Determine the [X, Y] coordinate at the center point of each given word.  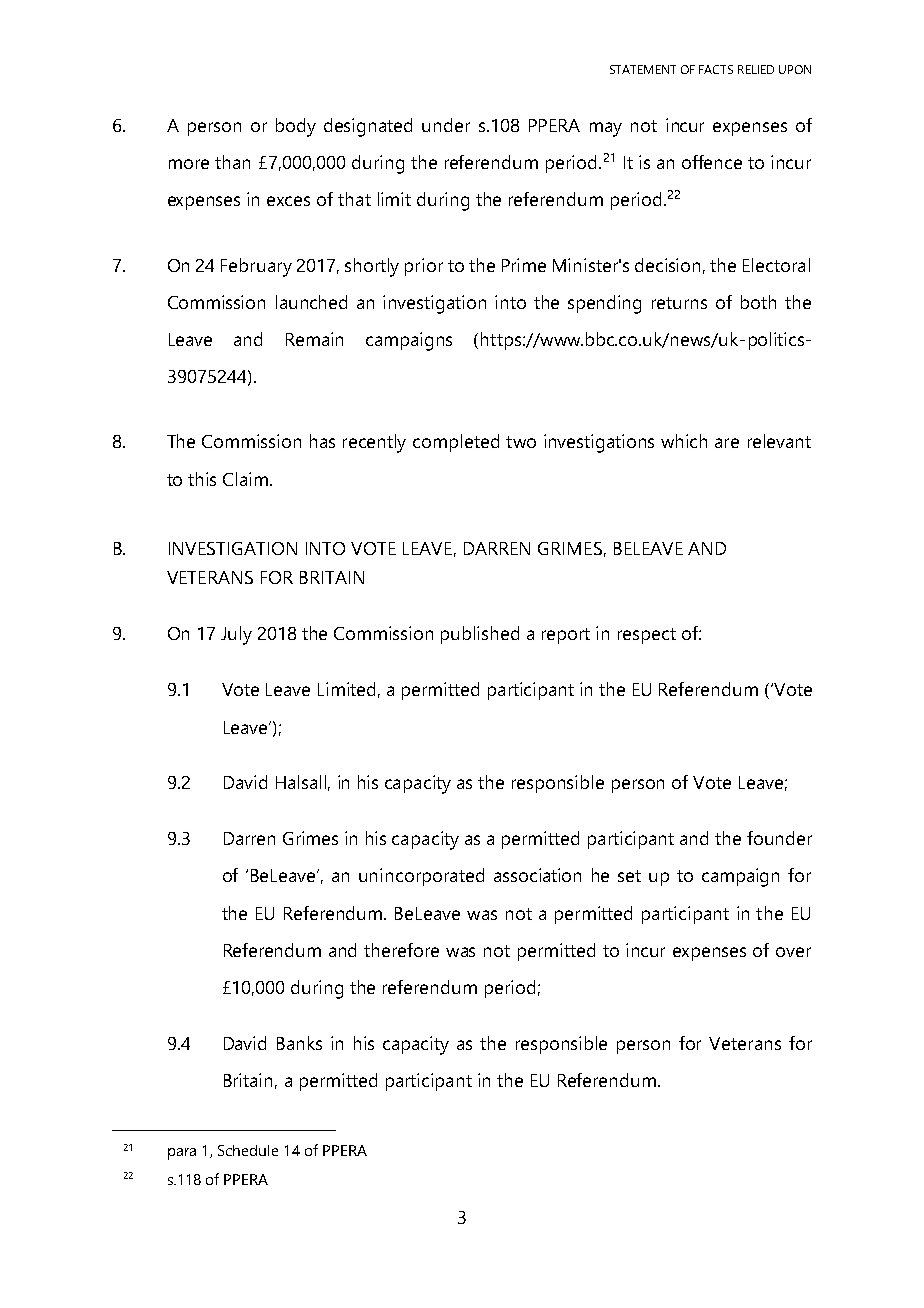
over [793, 952]
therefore [401, 950]
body [296, 127]
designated [368, 127]
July [236, 635]
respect [647, 636]
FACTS [716, 69]
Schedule [248, 1150]
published [480, 635]
